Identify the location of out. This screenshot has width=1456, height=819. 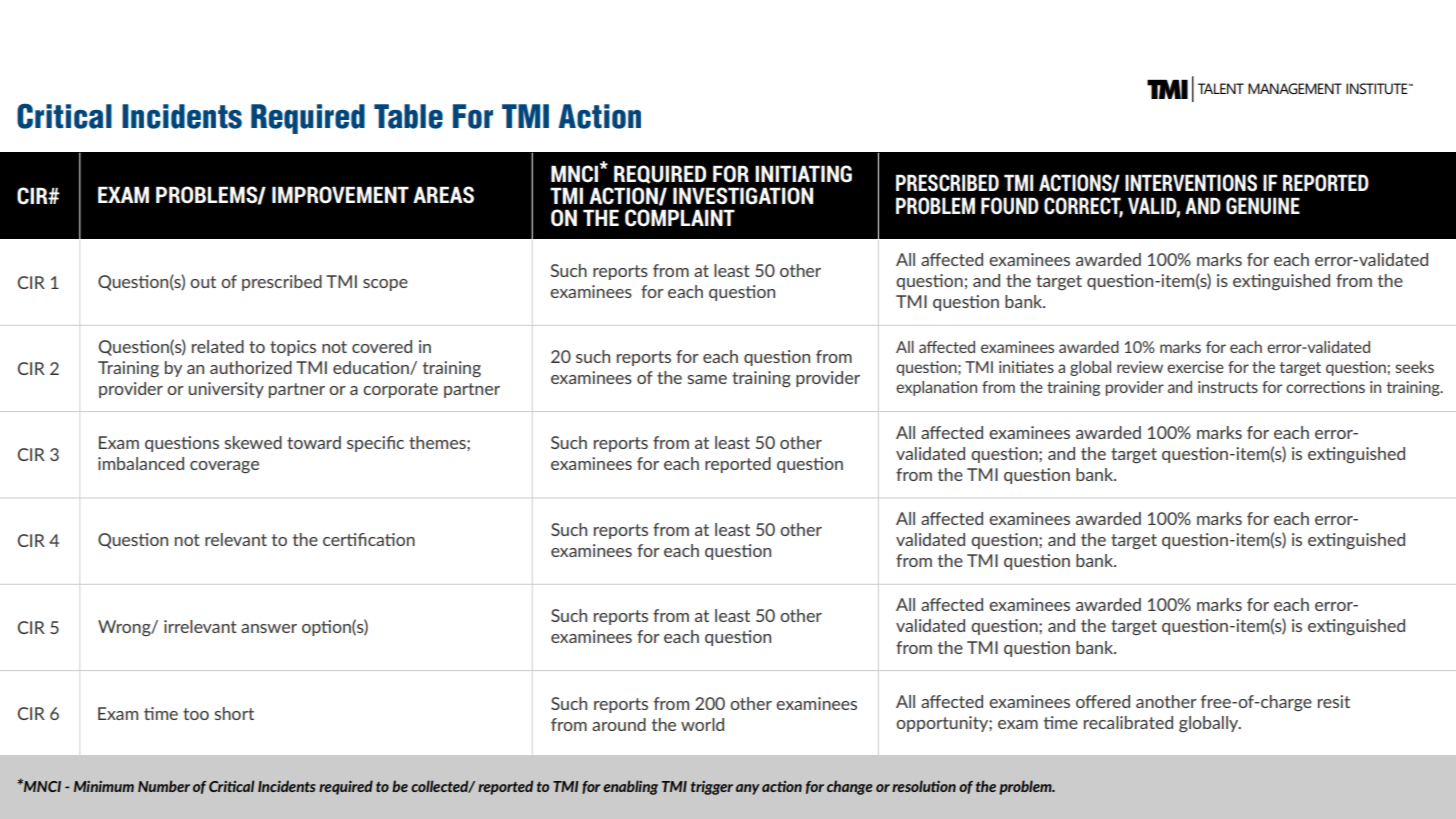
(203, 282).
